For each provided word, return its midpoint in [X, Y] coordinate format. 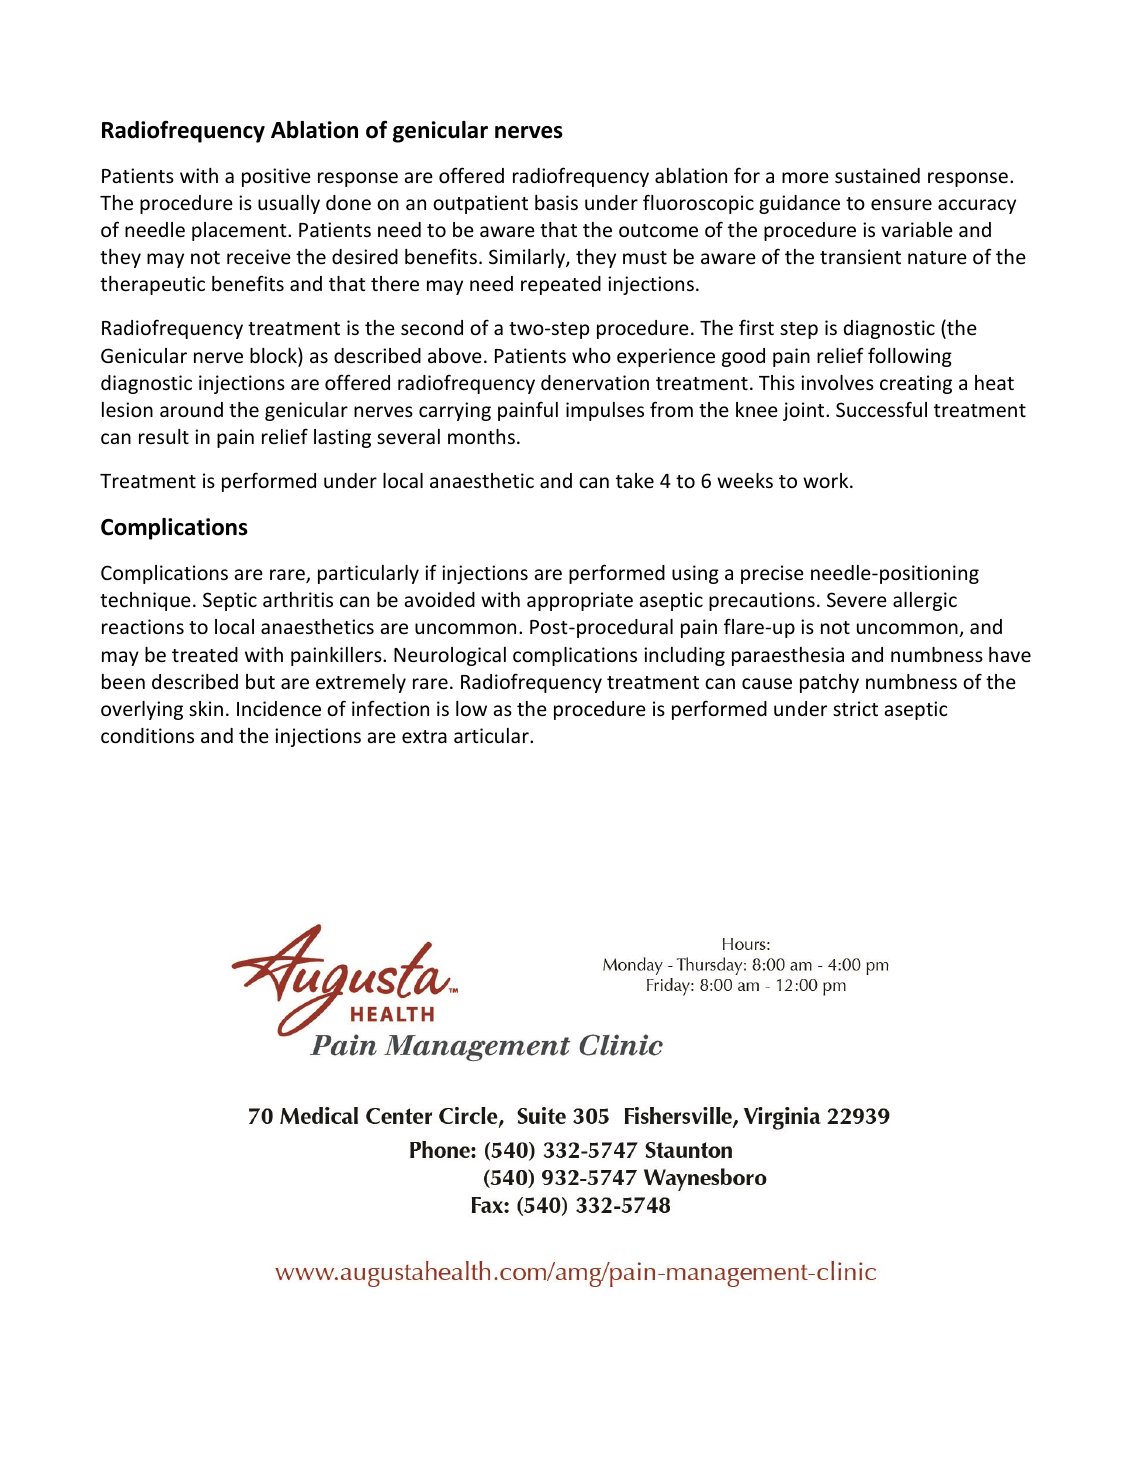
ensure [901, 204]
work [827, 480]
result [164, 436]
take [635, 480]
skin [206, 708]
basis [556, 202]
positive [276, 177]
